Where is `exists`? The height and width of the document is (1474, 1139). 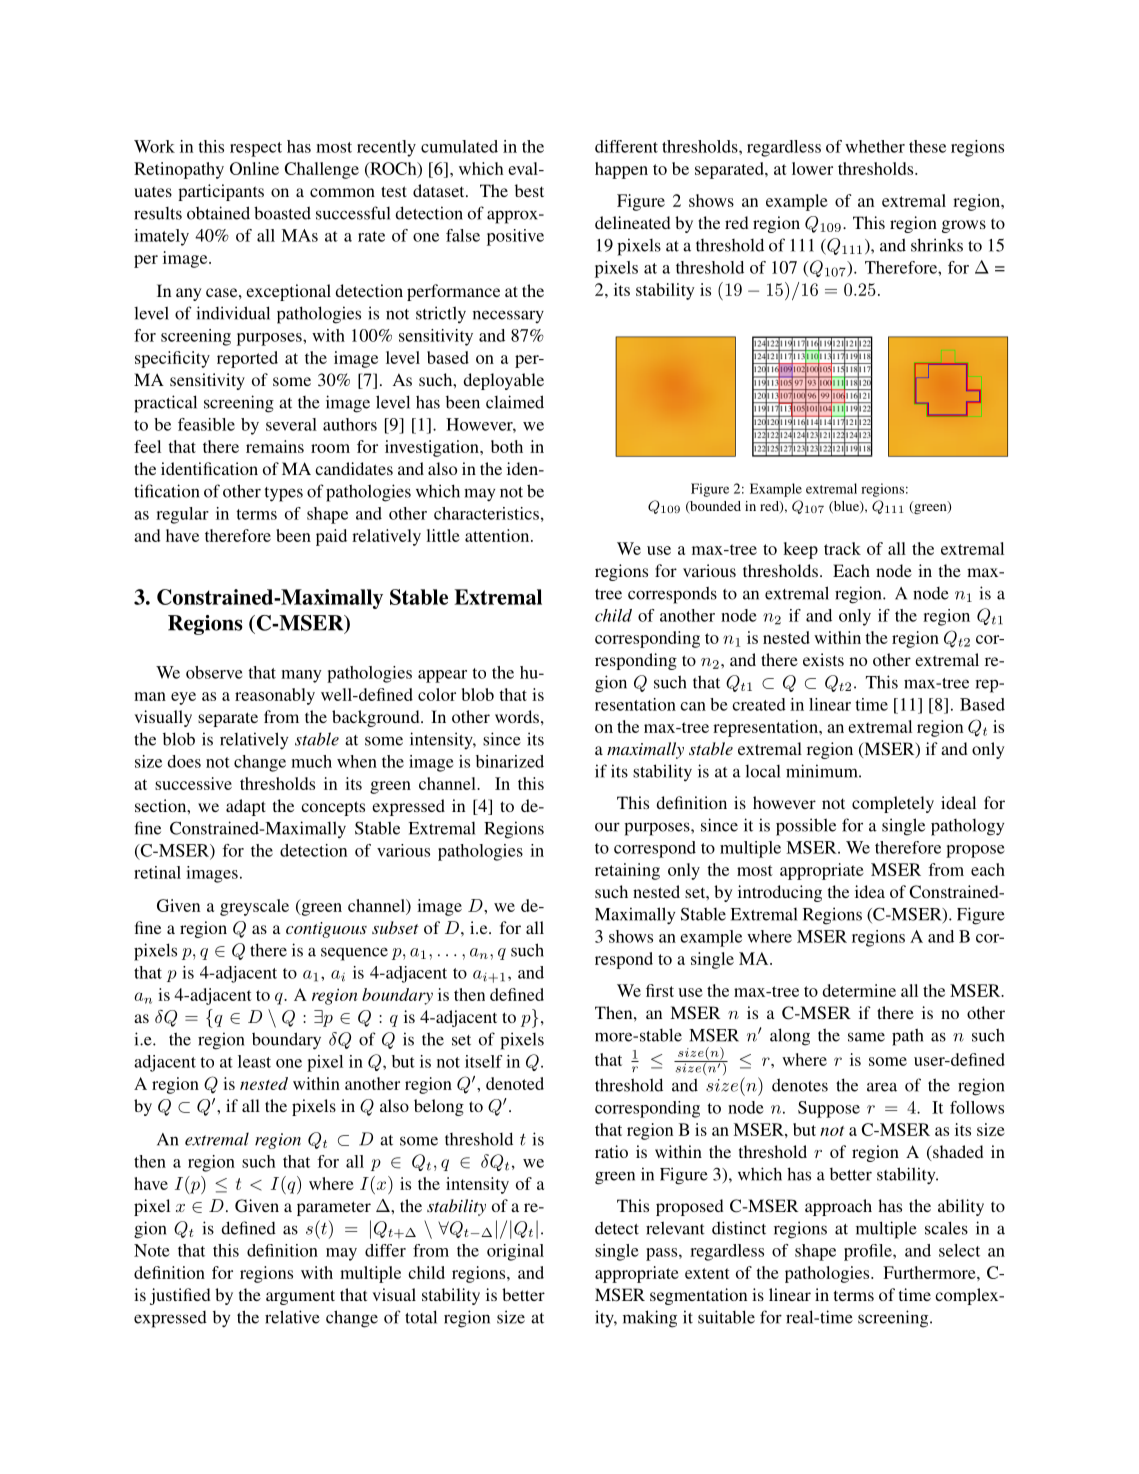 exists is located at coordinates (823, 659).
